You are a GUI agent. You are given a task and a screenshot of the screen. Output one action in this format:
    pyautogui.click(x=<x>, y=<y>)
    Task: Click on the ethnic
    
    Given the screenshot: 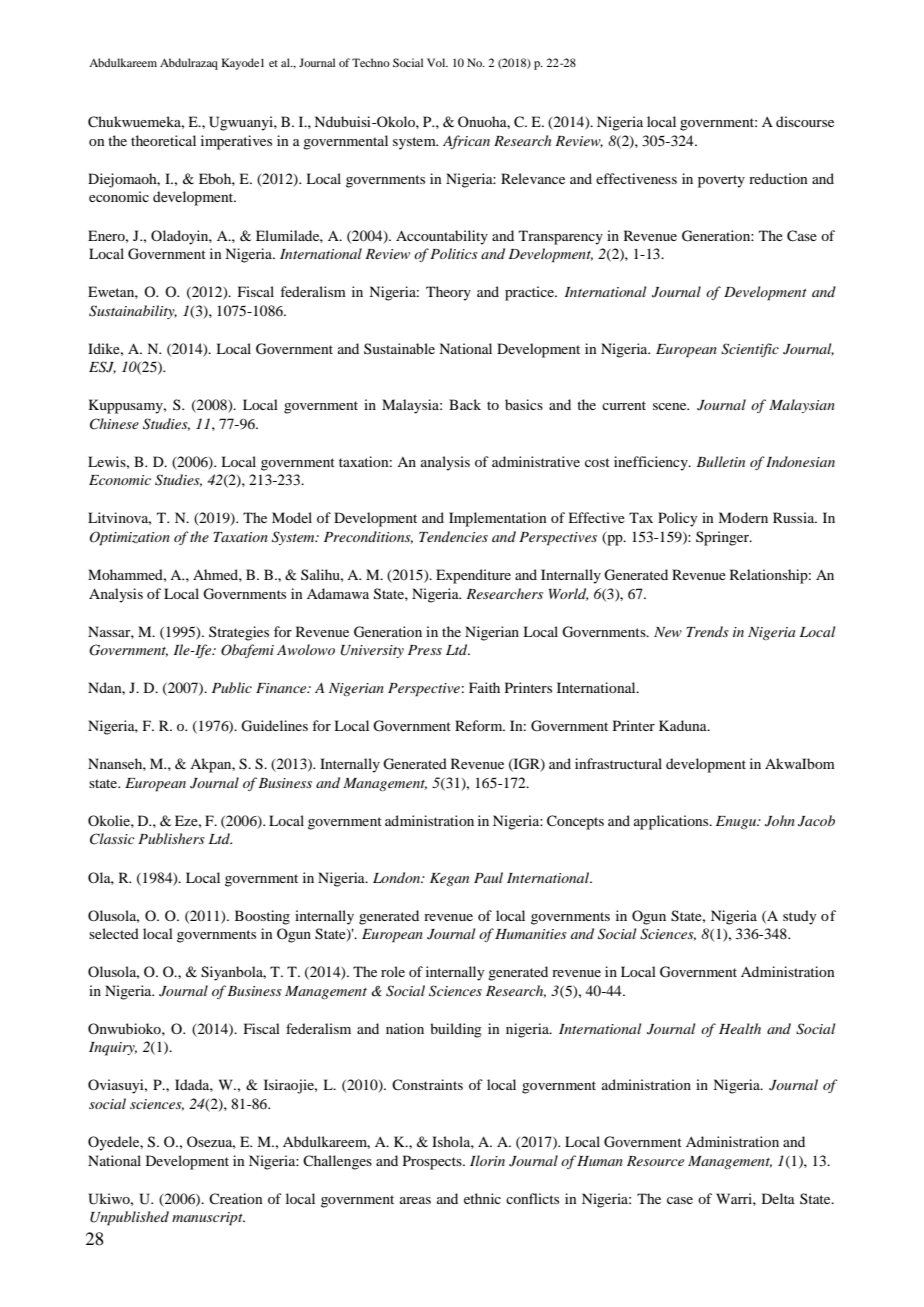 What is the action you would take?
    pyautogui.click(x=482, y=1198)
